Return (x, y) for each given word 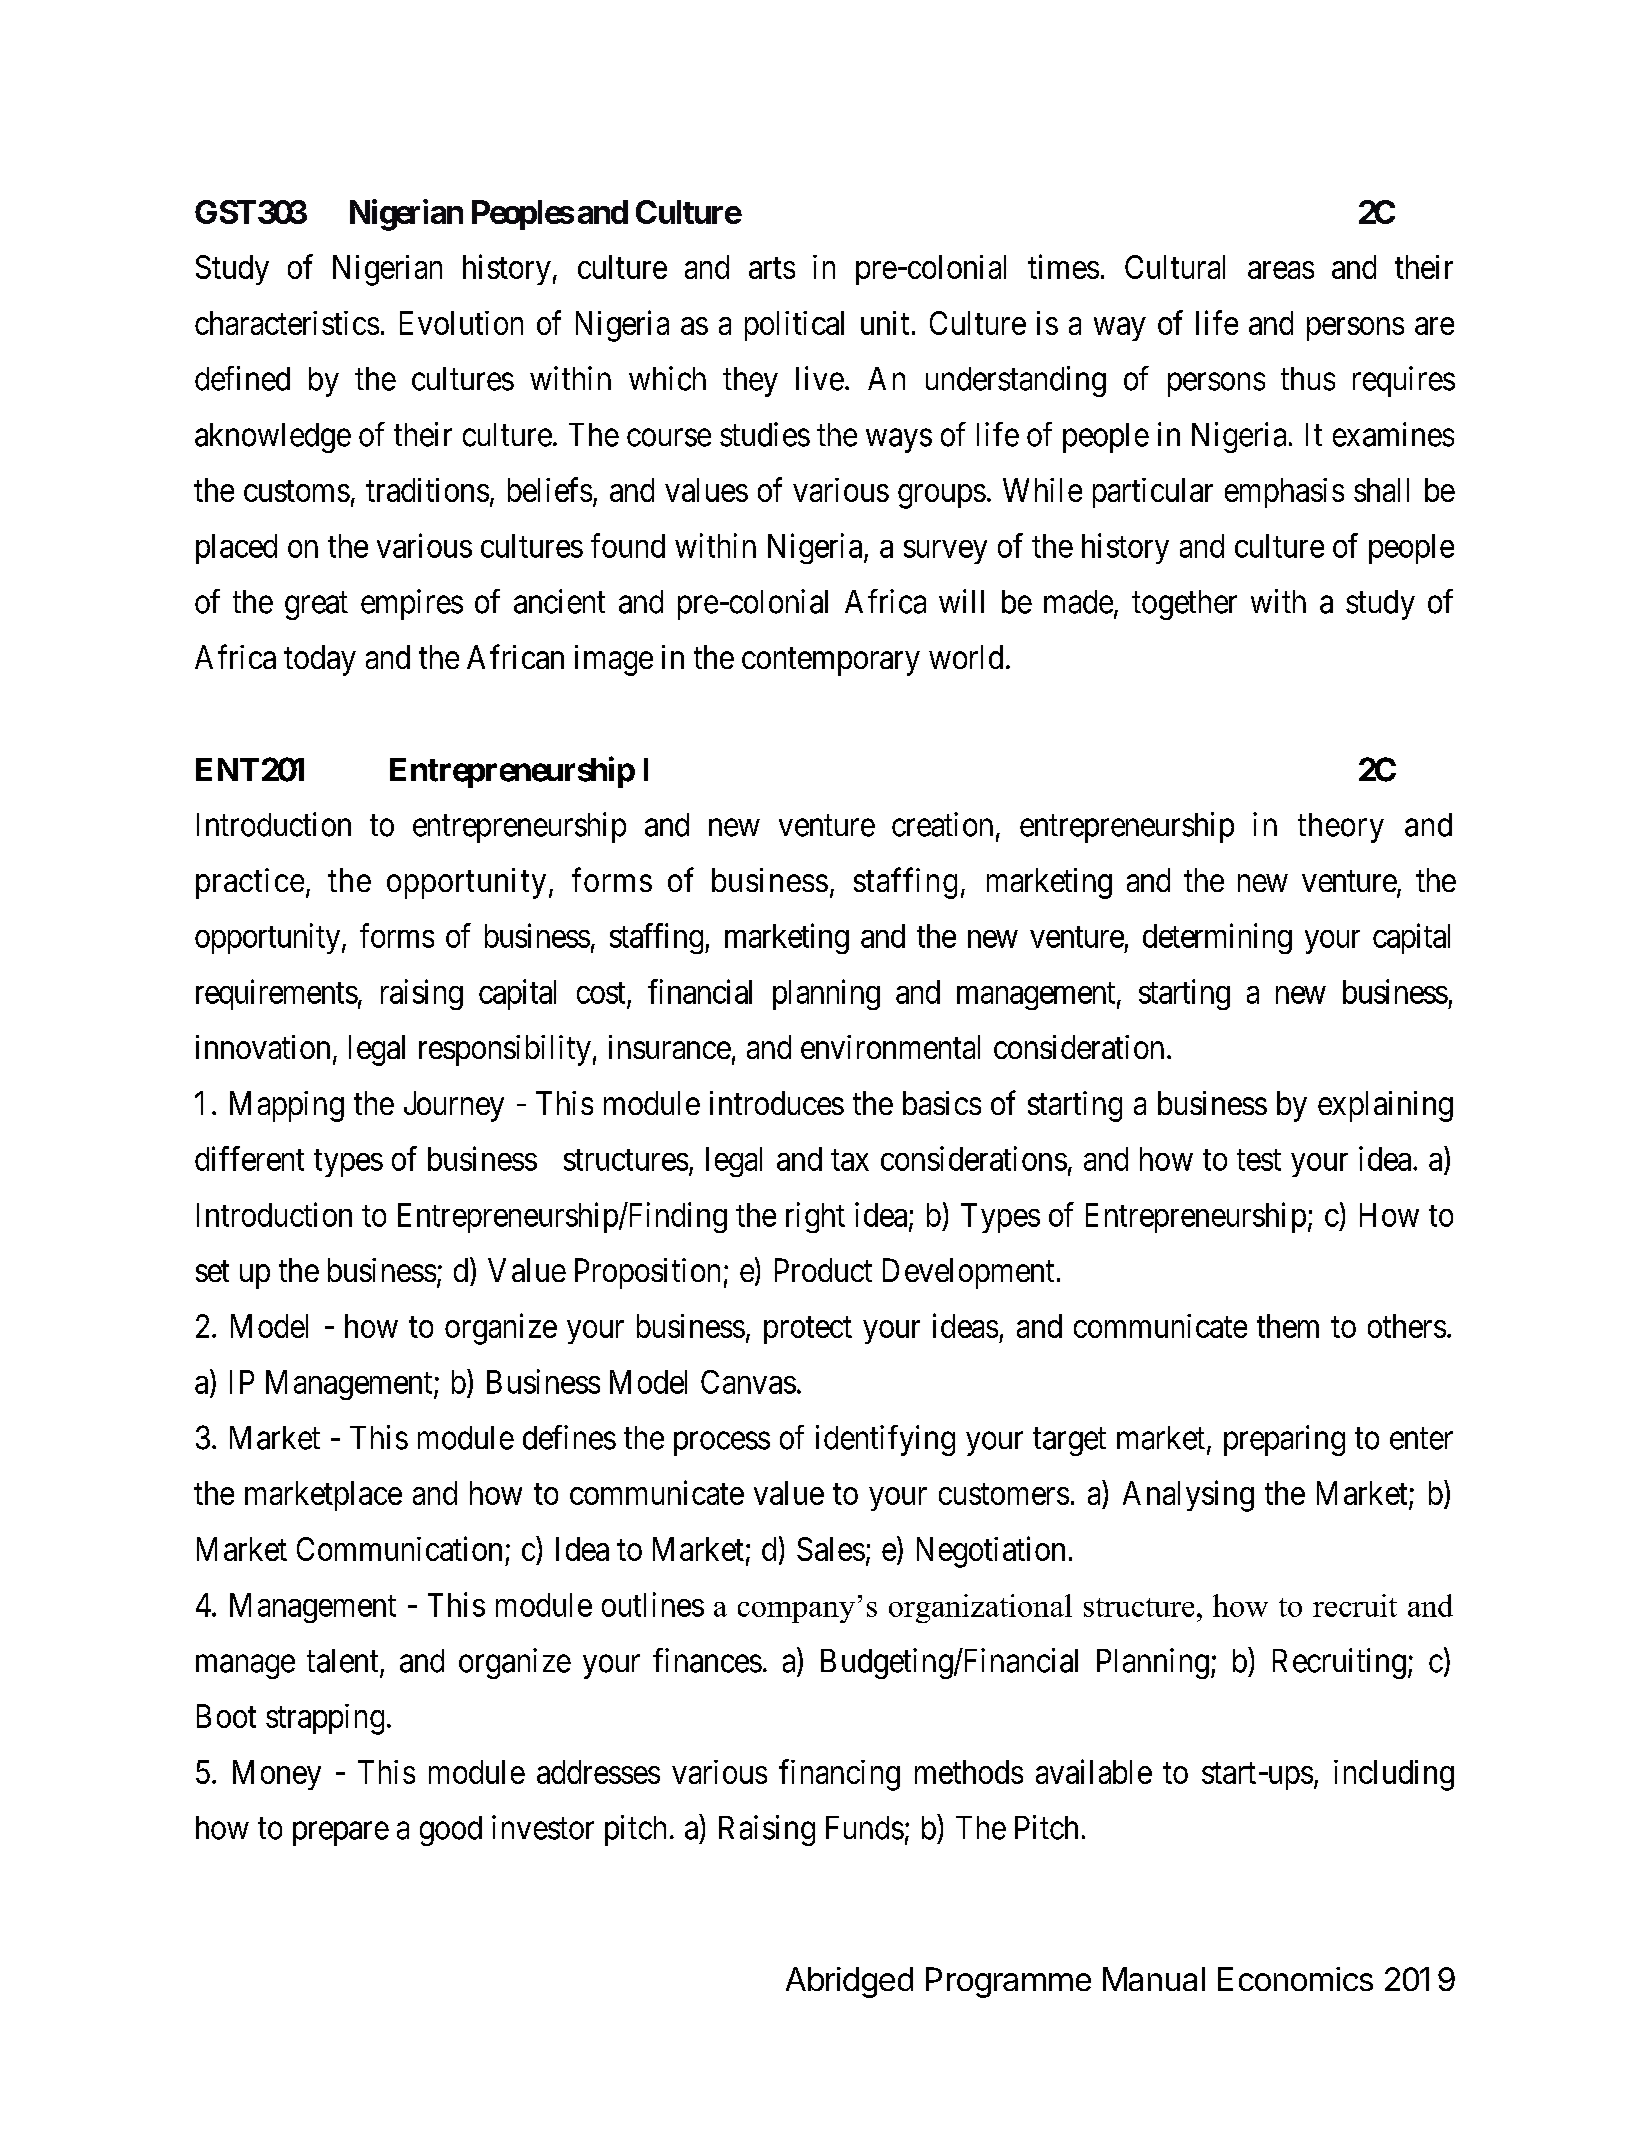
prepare (341, 1834)
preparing (1284, 1440)
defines (569, 1437)
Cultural (1175, 267)
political (794, 326)
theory (1341, 828)
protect (808, 1330)
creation (942, 824)
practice (250, 883)
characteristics (287, 323)
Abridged (849, 1982)
